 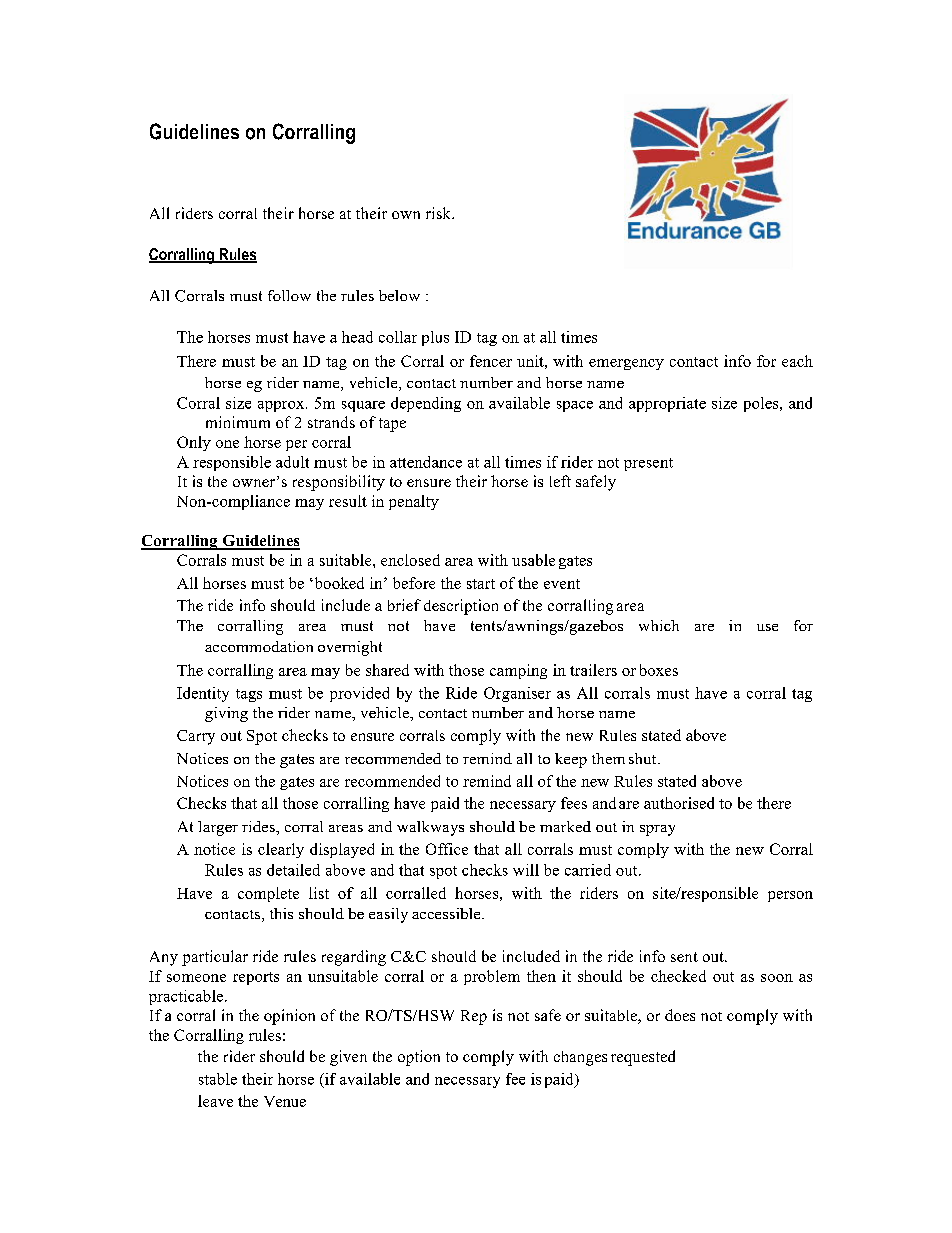 I want to click on camping, so click(x=518, y=671).
